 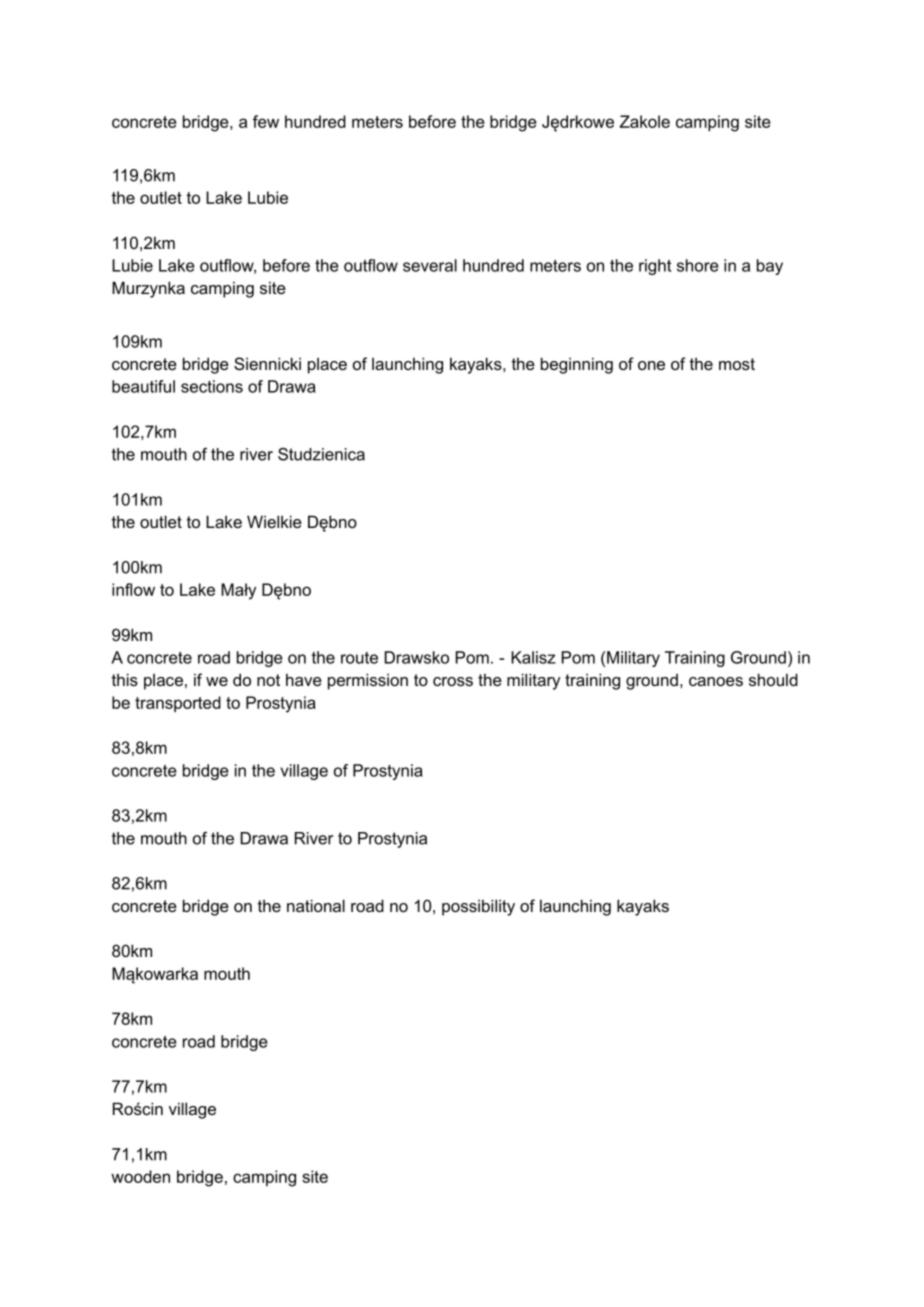 I want to click on several, so click(x=430, y=265).
